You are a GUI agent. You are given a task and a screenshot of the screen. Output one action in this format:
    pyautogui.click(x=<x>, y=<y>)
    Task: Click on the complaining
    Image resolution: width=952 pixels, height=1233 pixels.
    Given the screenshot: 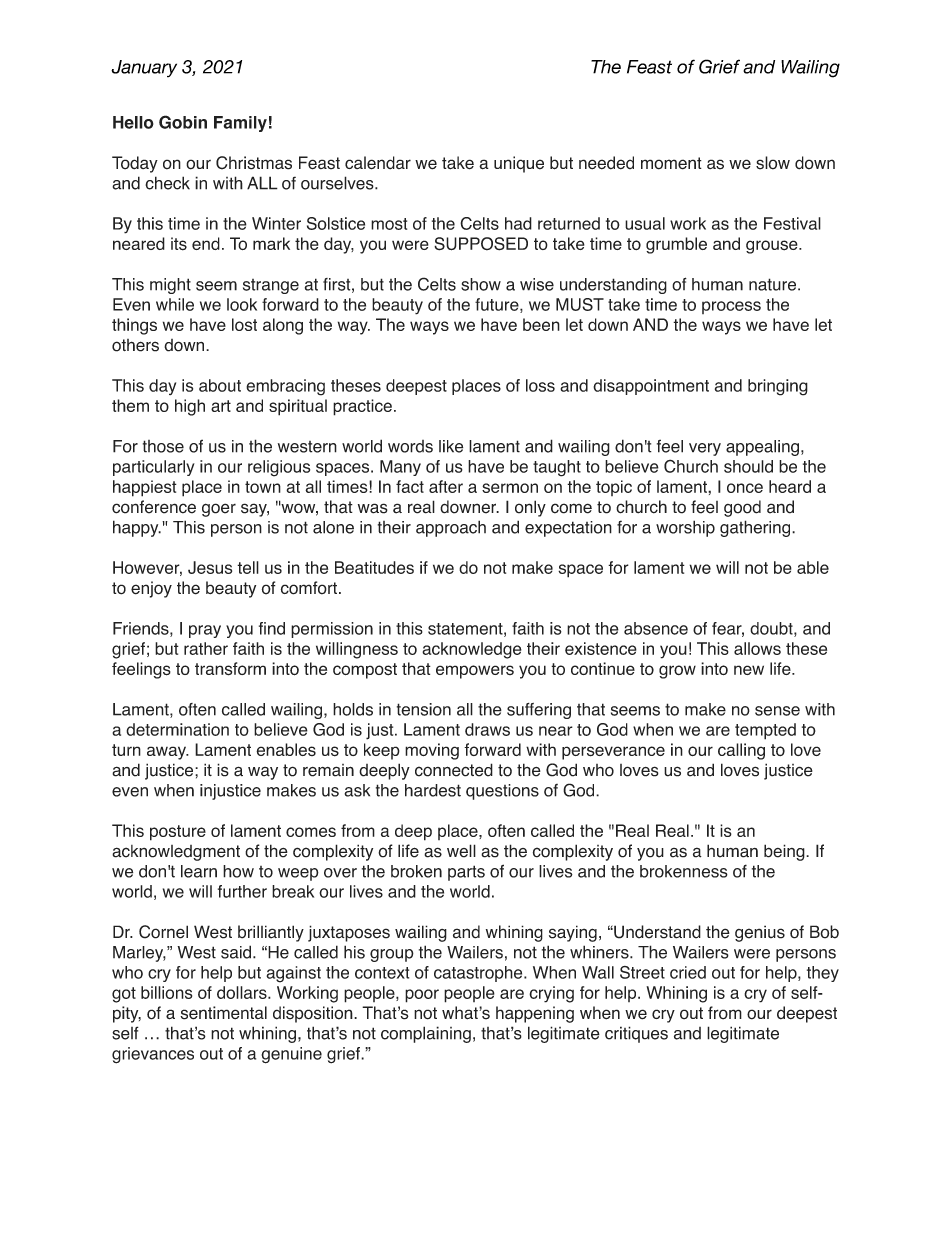 What is the action you would take?
    pyautogui.click(x=426, y=1034)
